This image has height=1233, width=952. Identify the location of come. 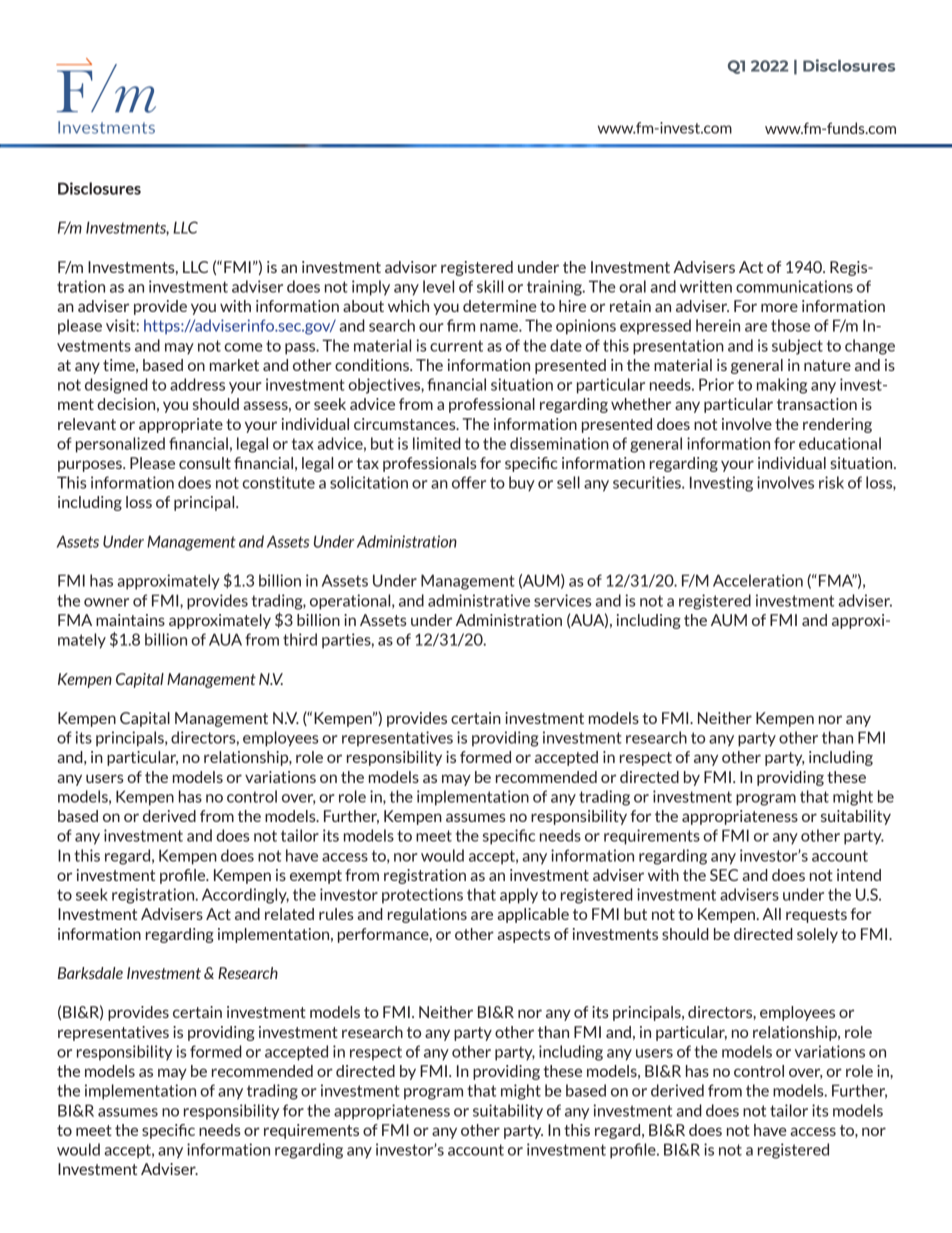
(243, 347).
